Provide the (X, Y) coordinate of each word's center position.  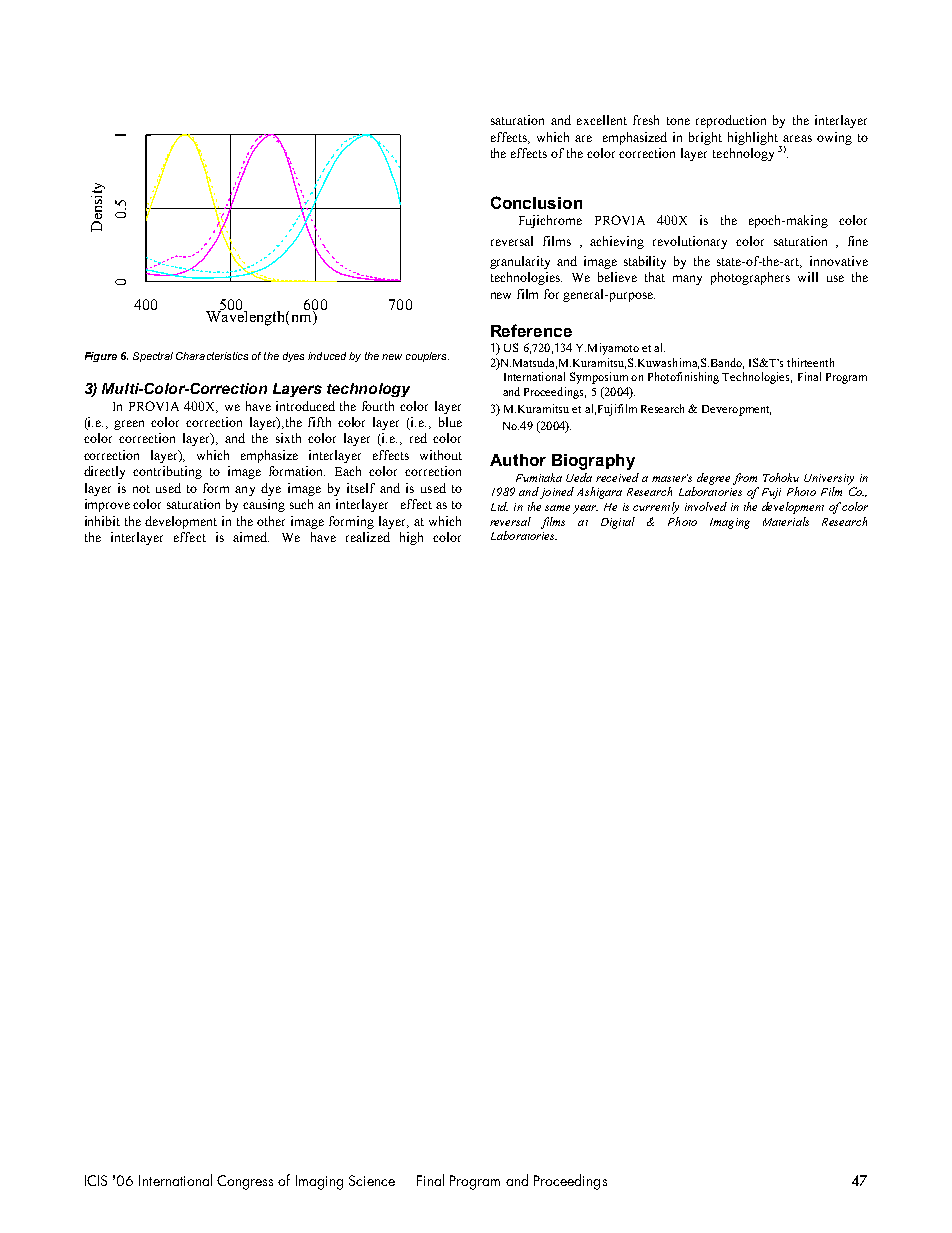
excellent (602, 120)
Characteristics (212, 356)
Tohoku (781, 477)
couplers (427, 357)
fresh (646, 120)
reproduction (731, 121)
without (441, 455)
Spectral (153, 357)
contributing (167, 472)
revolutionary (690, 242)
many (687, 280)
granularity (520, 262)
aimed (251, 537)
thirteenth (810, 362)
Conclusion (536, 202)
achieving (617, 242)
